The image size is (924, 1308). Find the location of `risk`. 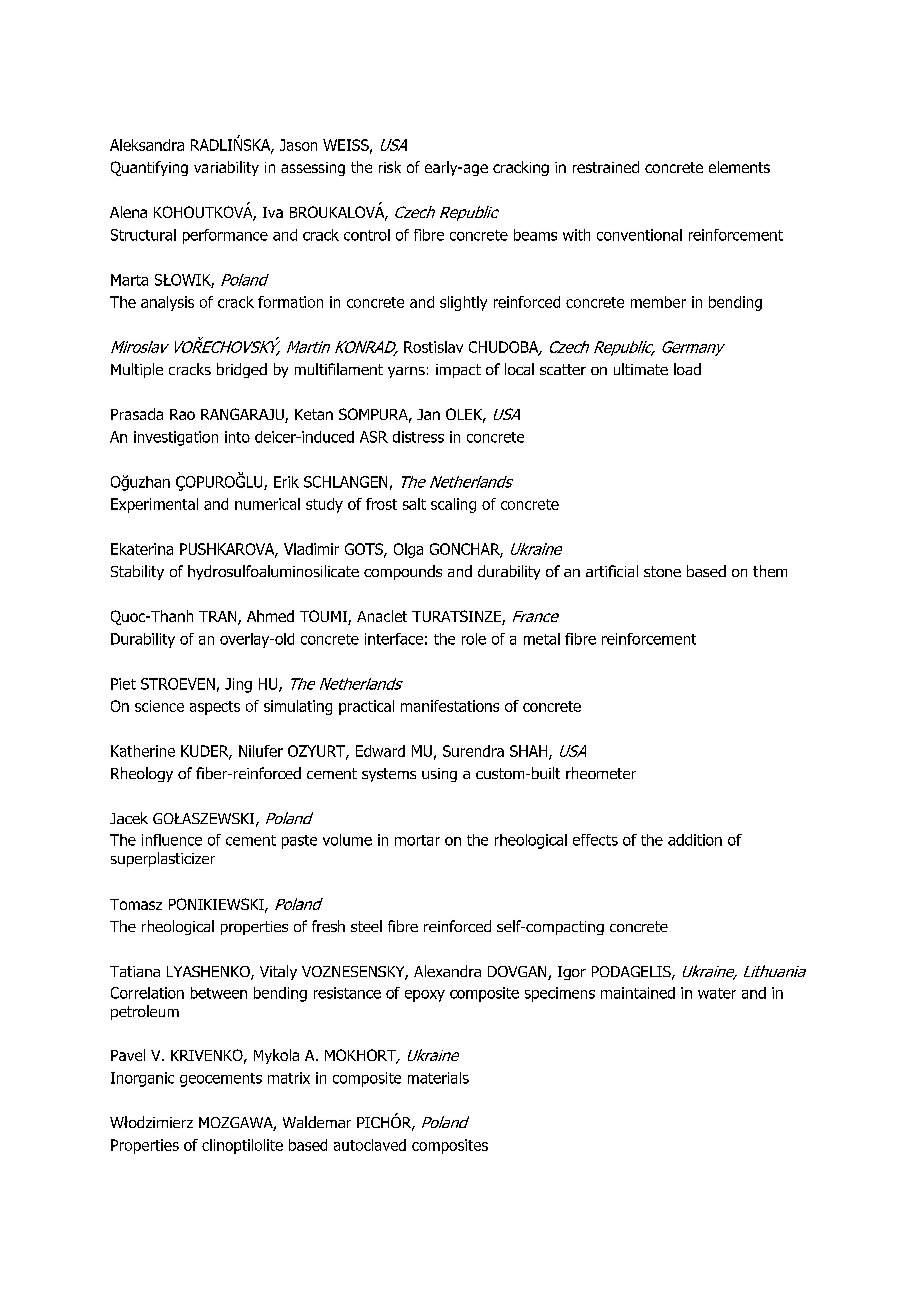

risk is located at coordinates (390, 167).
